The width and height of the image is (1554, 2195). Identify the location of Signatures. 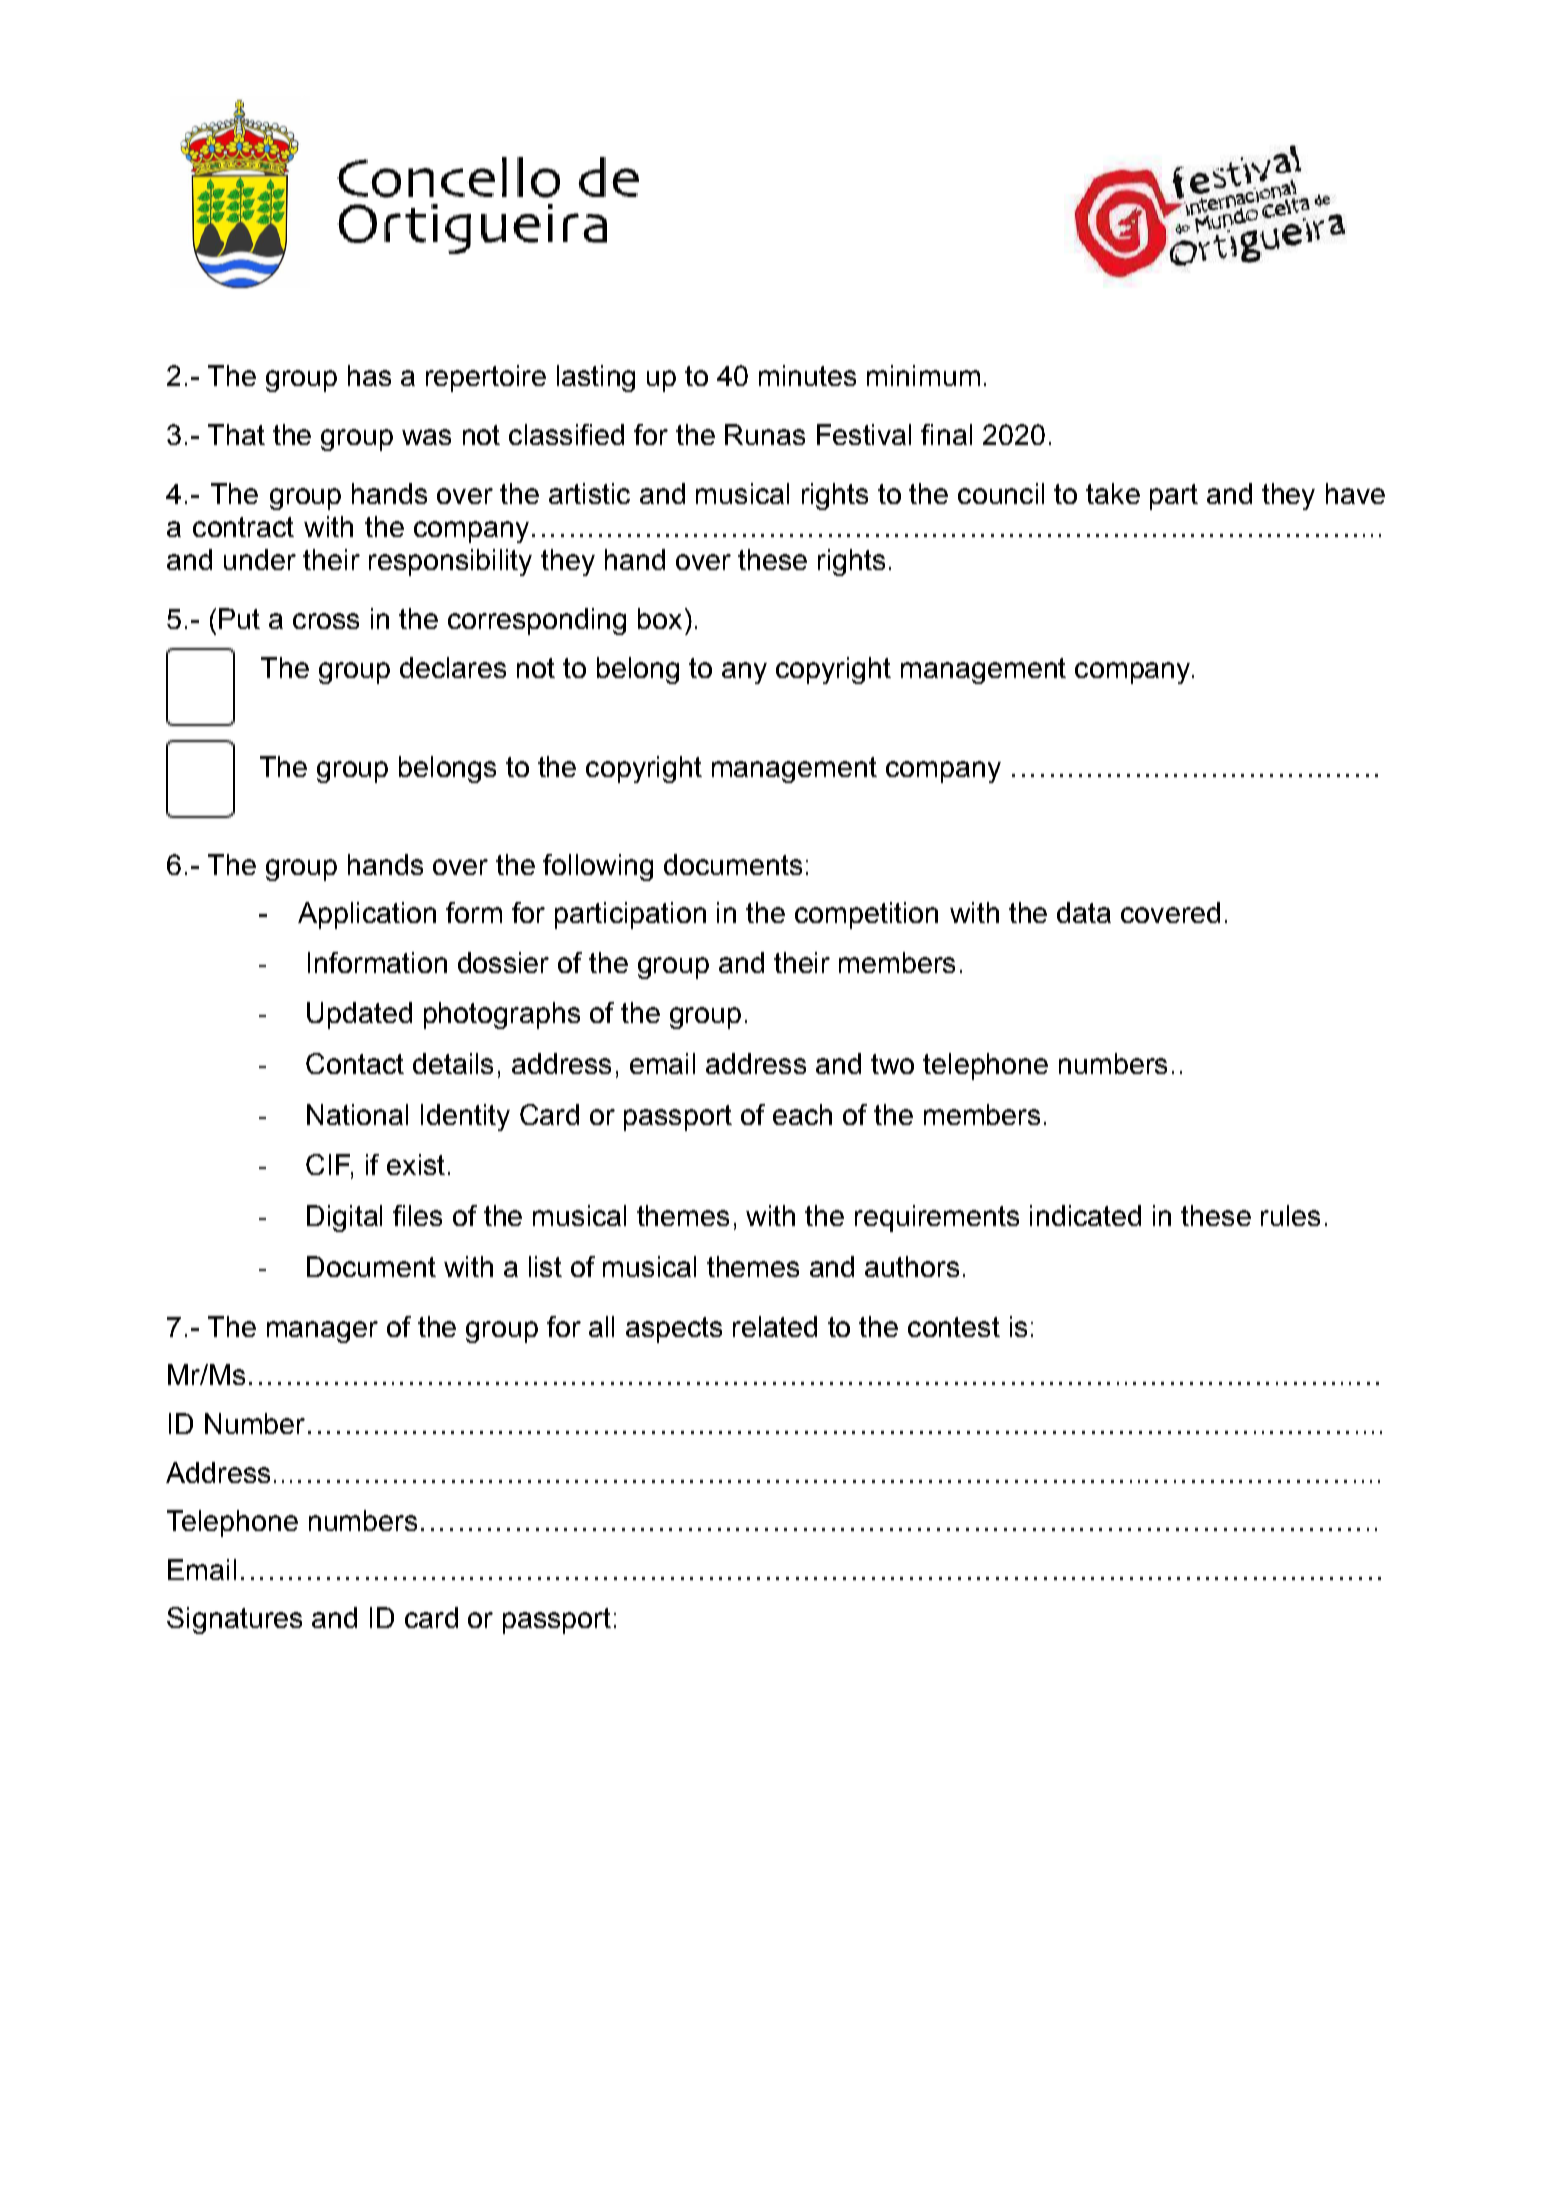
(234, 1620).
